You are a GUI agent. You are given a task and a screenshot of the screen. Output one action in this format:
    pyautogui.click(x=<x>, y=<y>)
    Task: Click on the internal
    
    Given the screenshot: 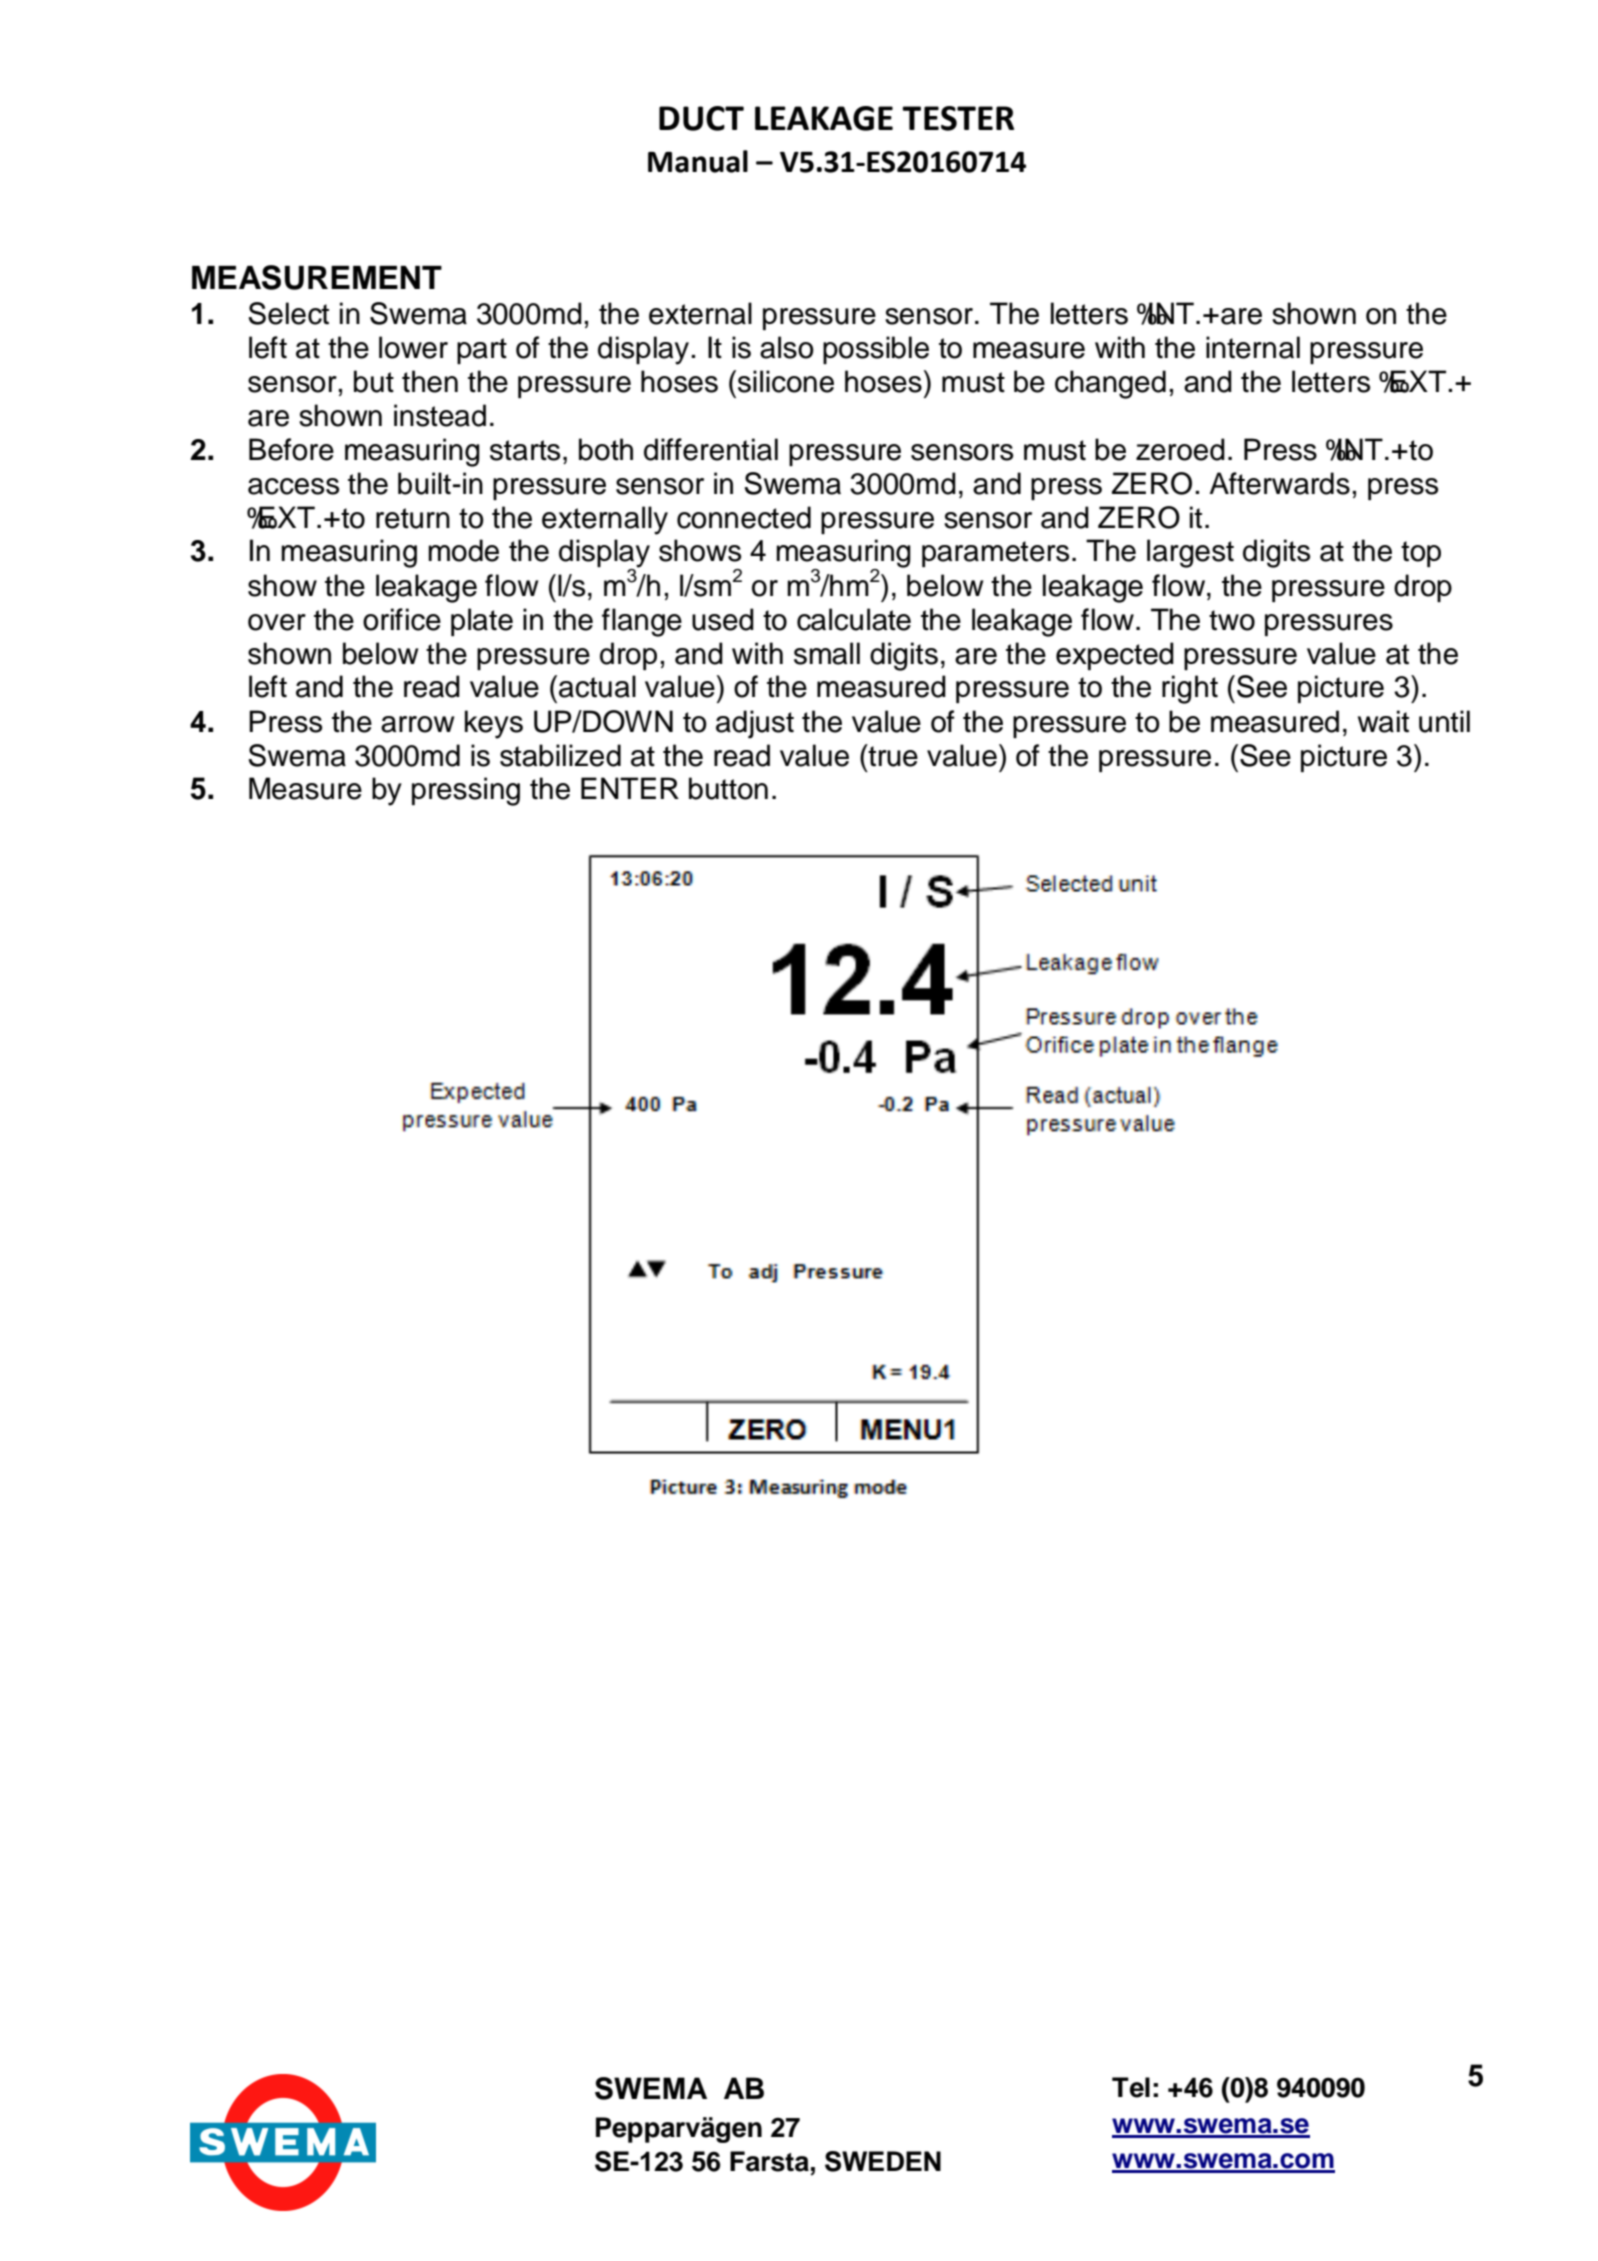 What is the action you would take?
    pyautogui.click(x=1253, y=347)
